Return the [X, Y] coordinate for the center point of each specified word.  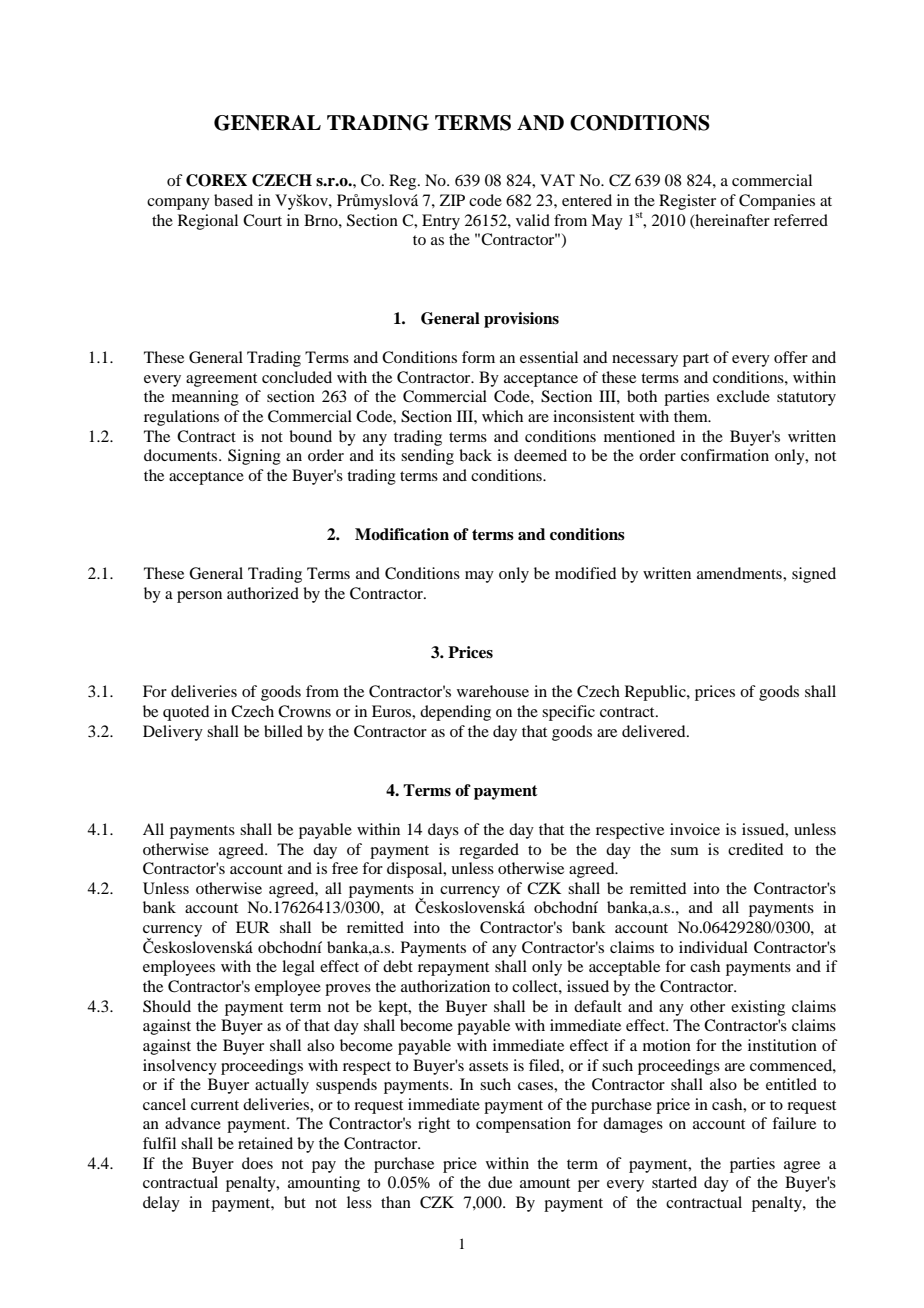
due [500, 1182]
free [345, 868]
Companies [777, 202]
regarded [489, 851]
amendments [740, 573]
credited [755, 849]
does [257, 1163]
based [233, 200]
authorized [263, 593]
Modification [402, 534]
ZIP [452, 200]
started [674, 1182]
